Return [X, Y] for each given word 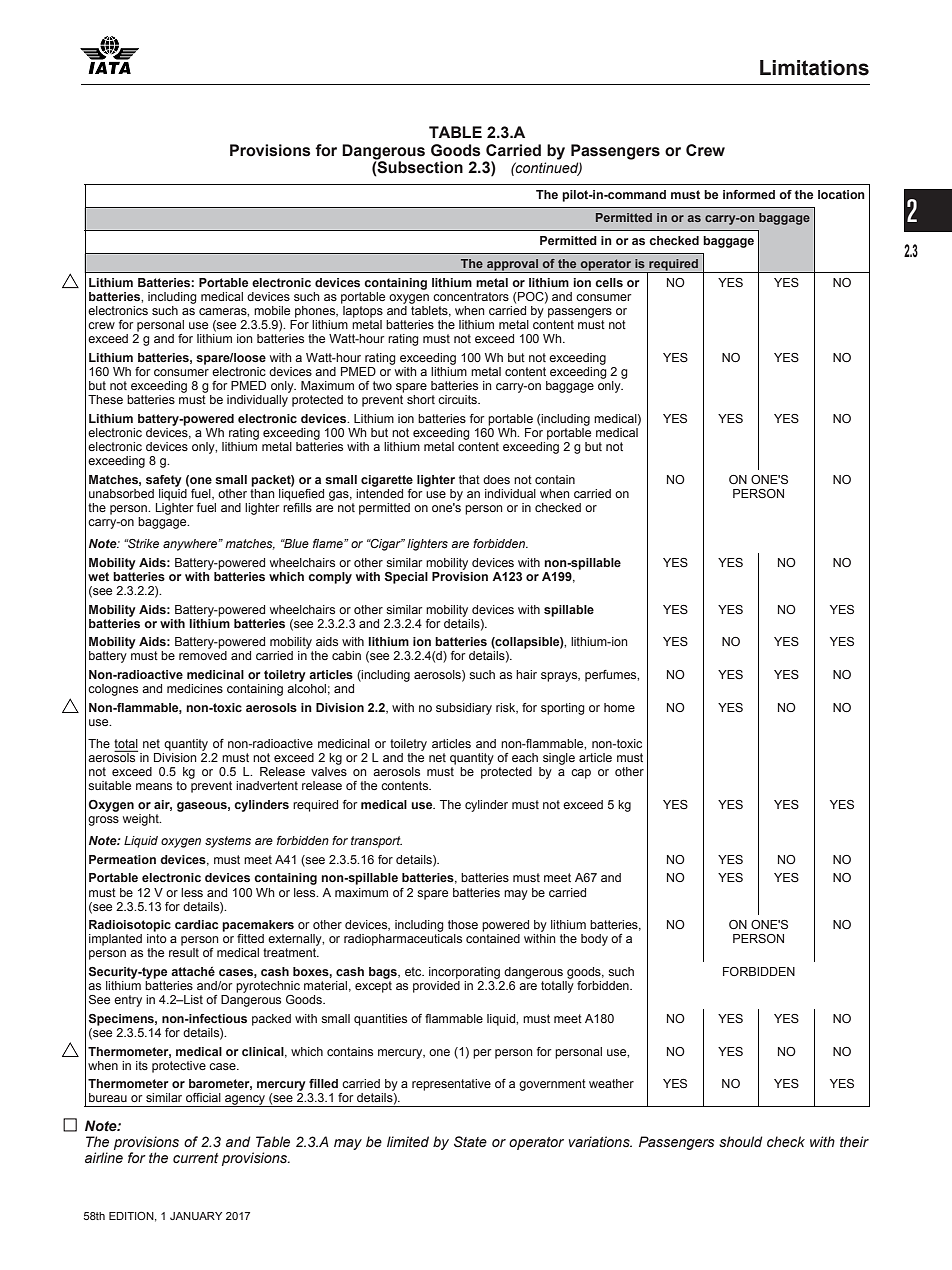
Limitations [814, 68]
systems [228, 842]
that [469, 479]
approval [512, 266]
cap [581, 774]
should [741, 1142]
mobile [272, 310]
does [496, 479]
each [525, 757]
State [470, 1141]
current [196, 1158]
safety [164, 481]
